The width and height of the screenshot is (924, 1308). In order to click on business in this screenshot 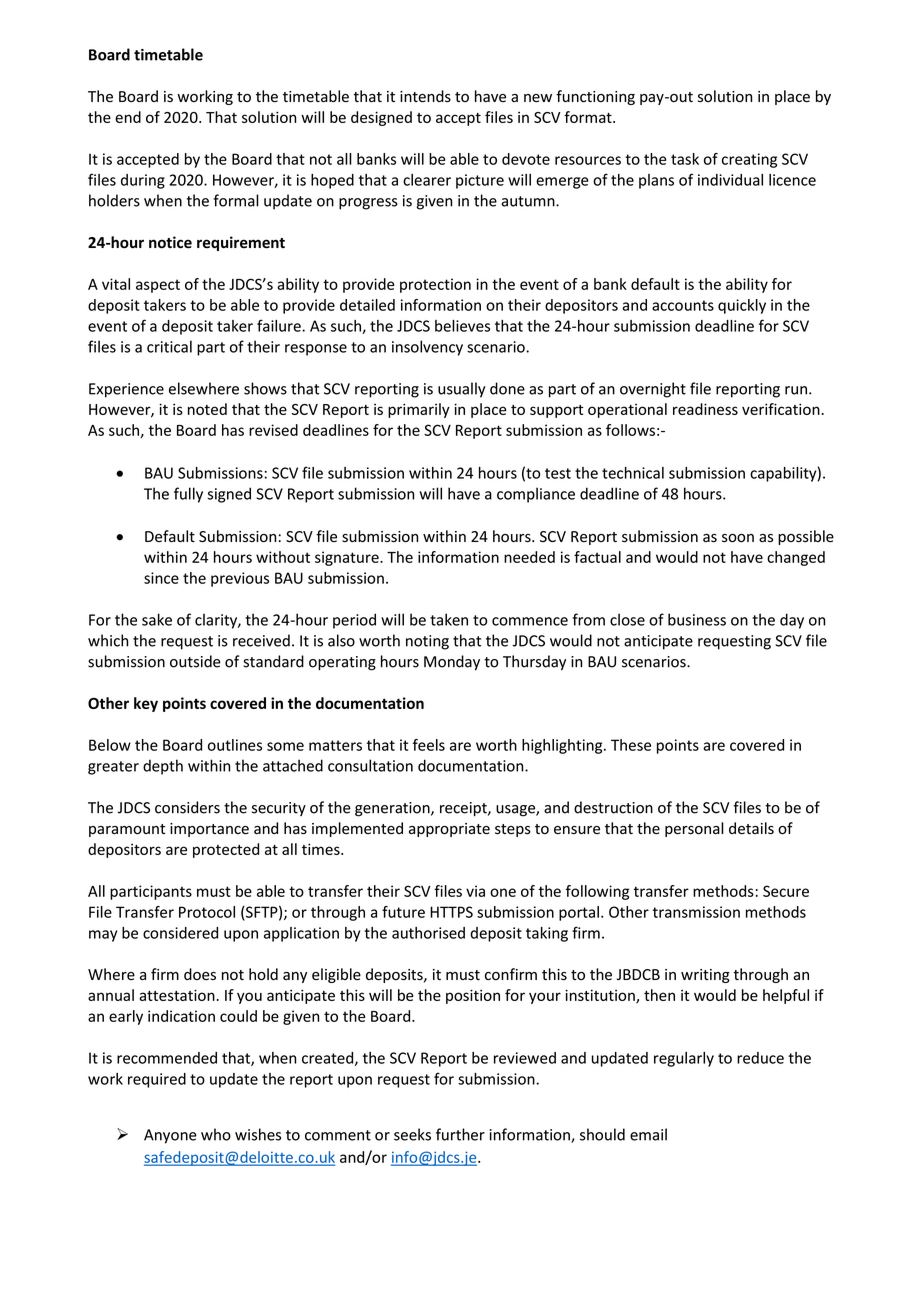, I will do `click(697, 619)`.
